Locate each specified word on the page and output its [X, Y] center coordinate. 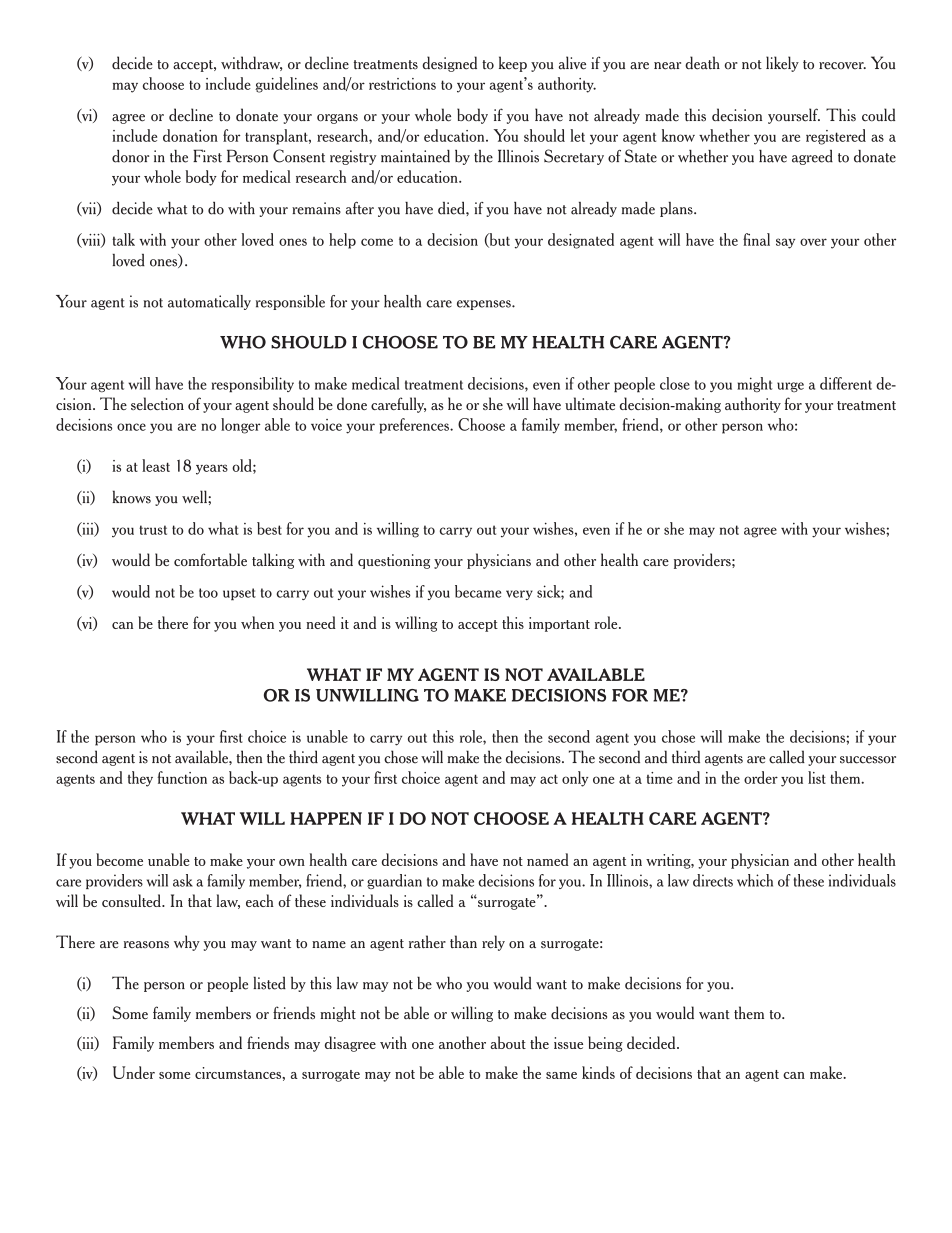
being [605, 1044]
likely [782, 64]
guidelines [286, 85]
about [508, 1042]
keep [513, 64]
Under [134, 1072]
